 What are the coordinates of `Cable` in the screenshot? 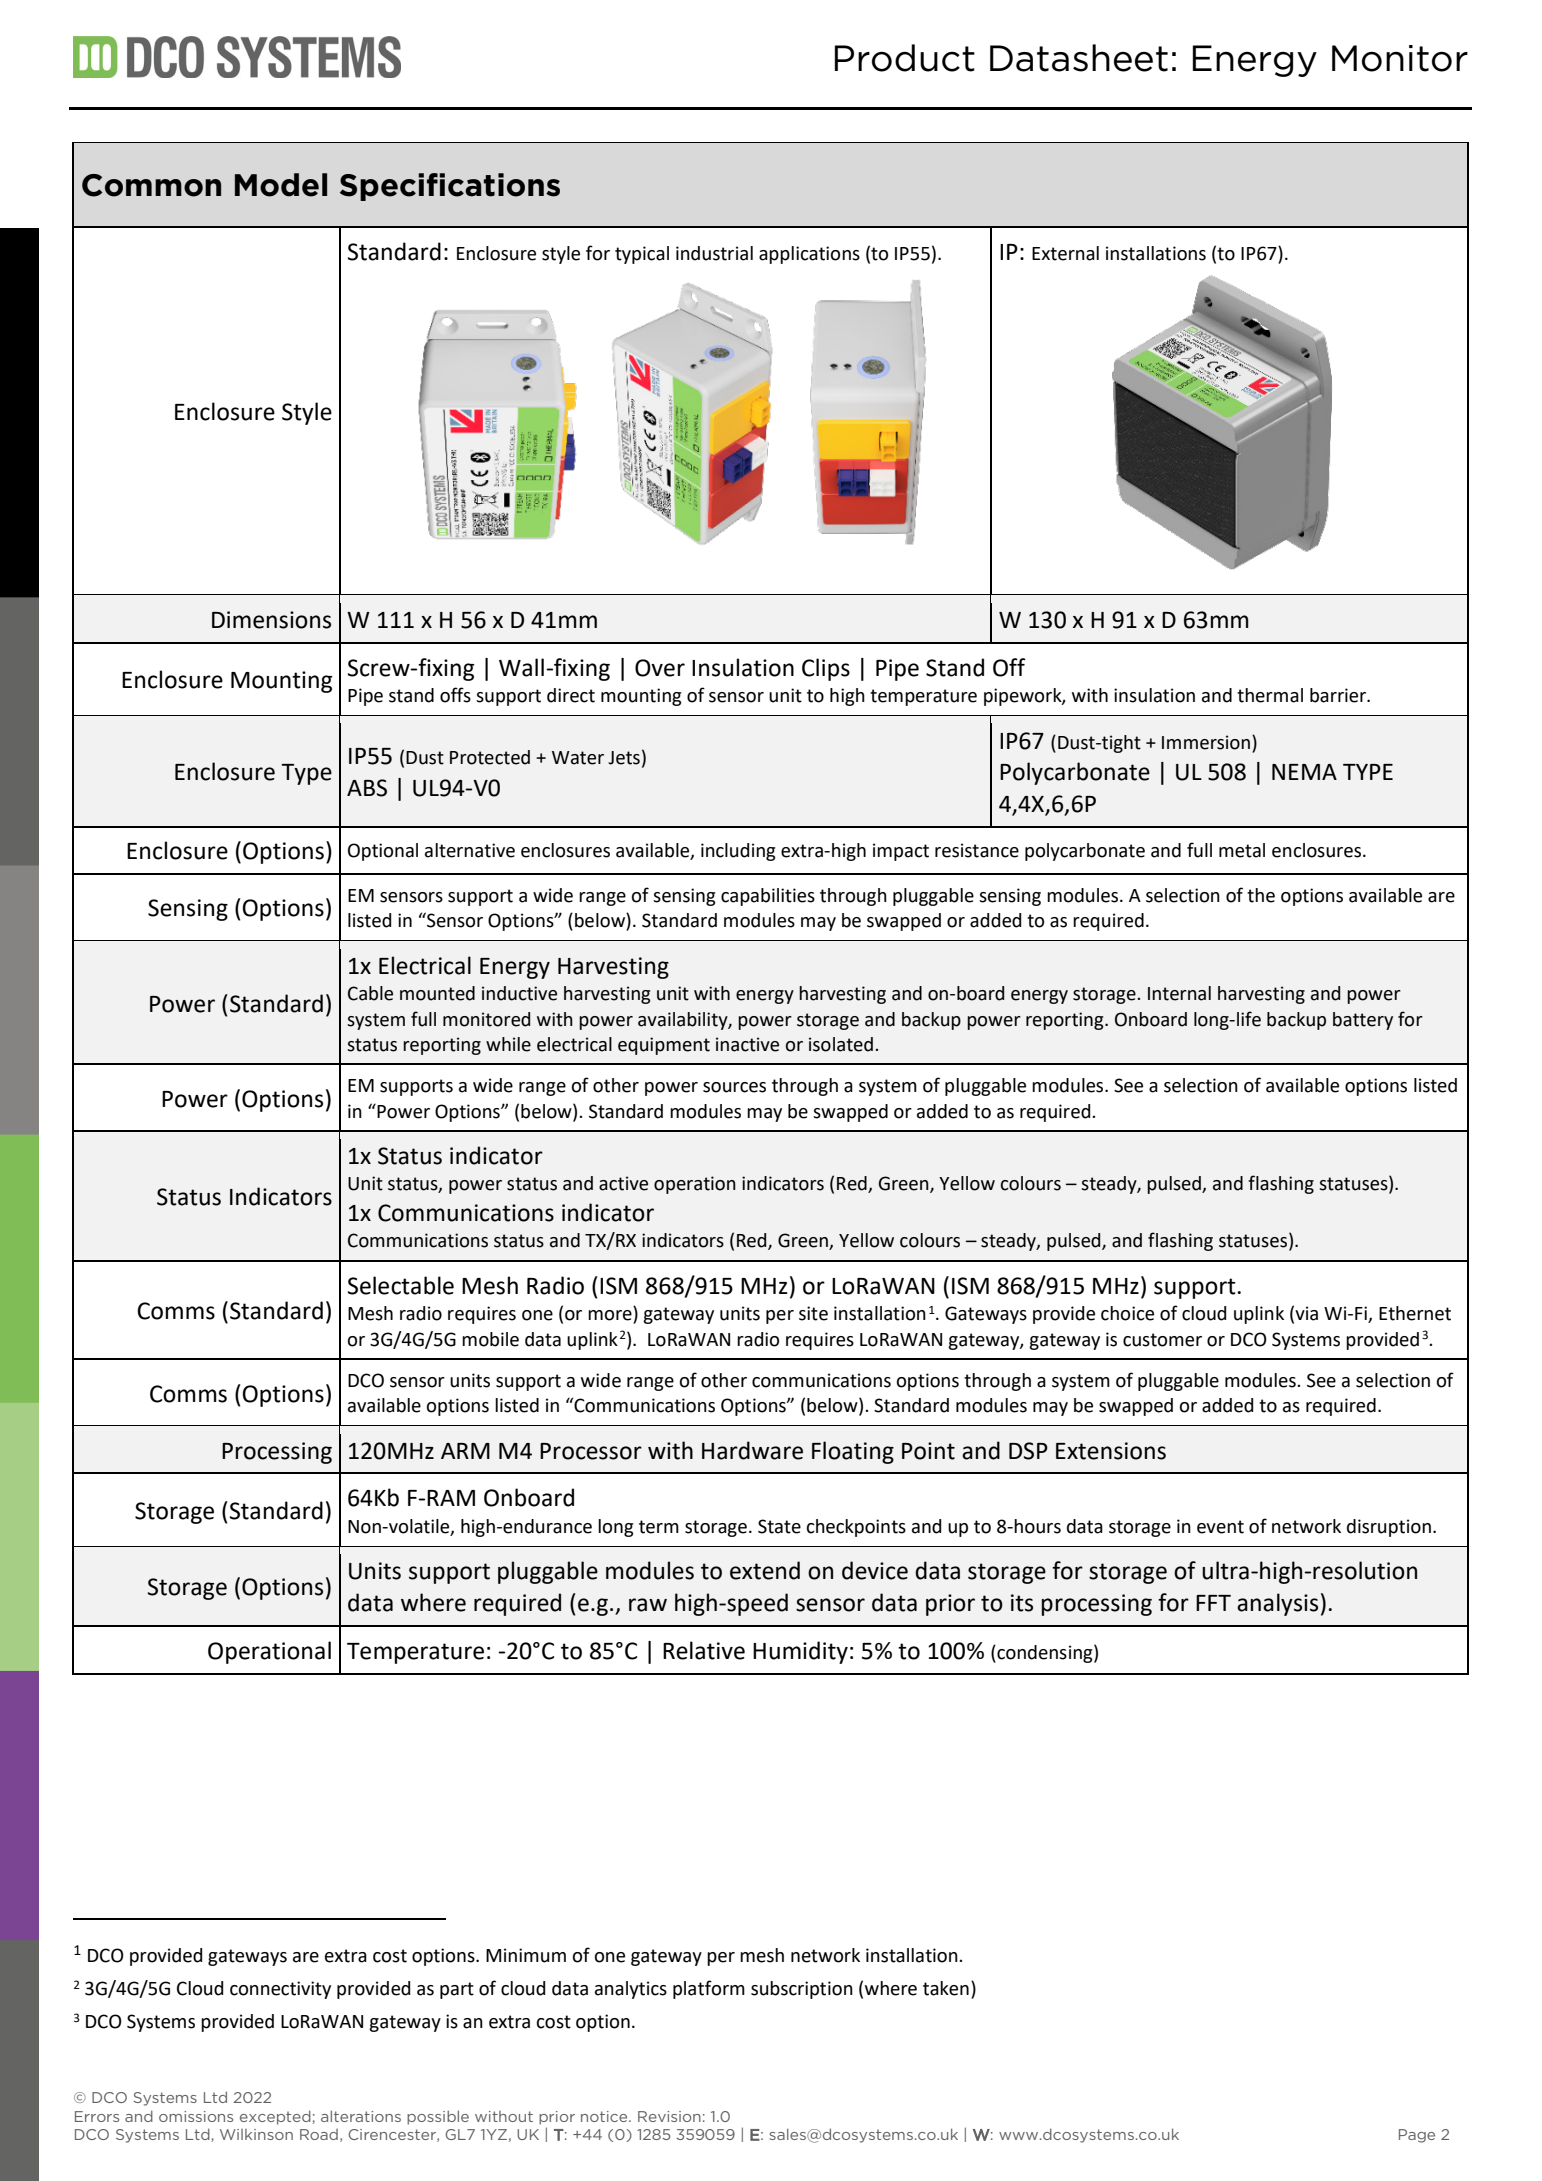 It's located at (370, 993).
